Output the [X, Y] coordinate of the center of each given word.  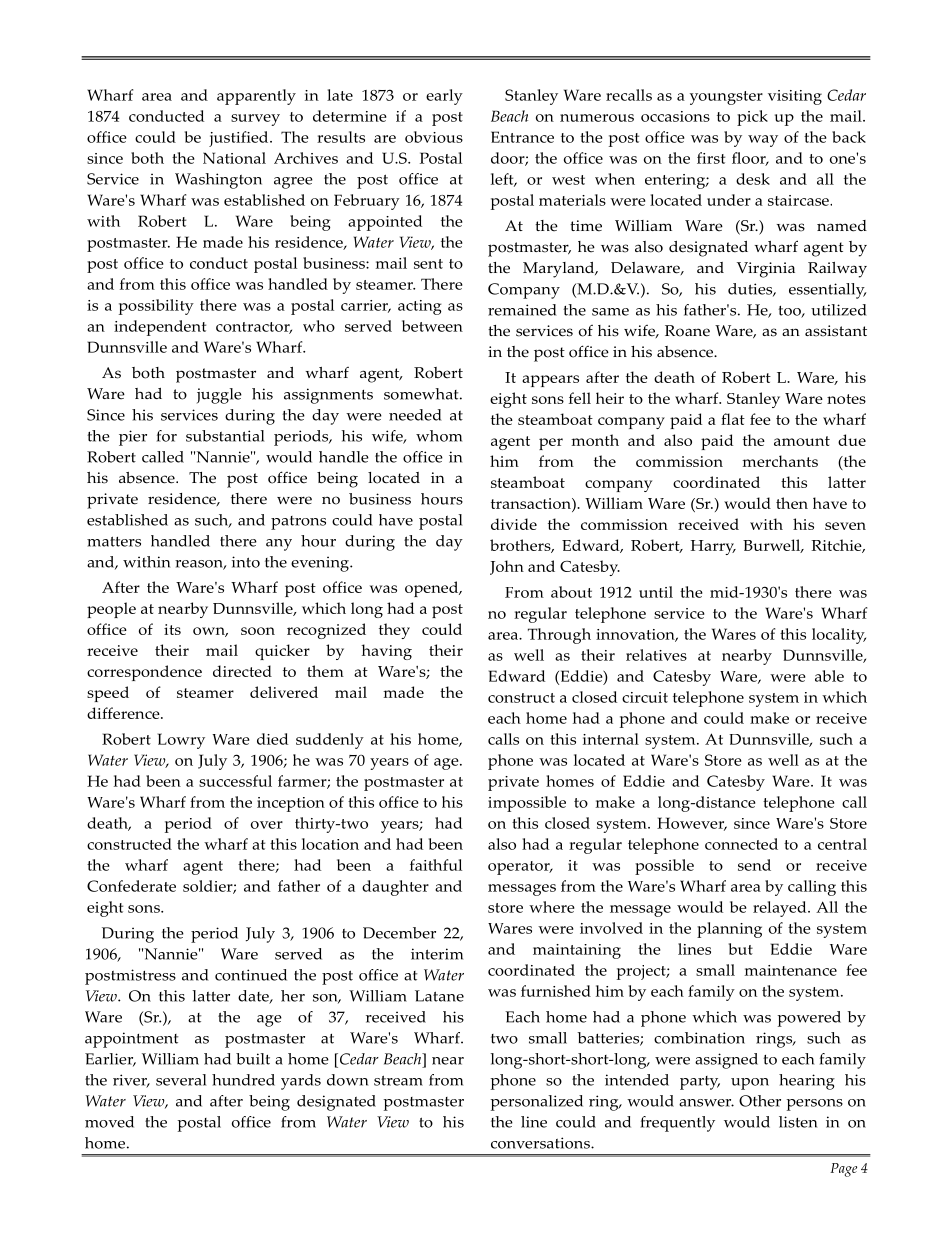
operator [520, 868]
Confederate [131, 886]
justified [240, 139]
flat [733, 419]
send [754, 865]
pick [752, 118]
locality [839, 636]
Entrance [522, 137]
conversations [541, 1143]
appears [550, 381]
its [172, 629]
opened [433, 589]
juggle [219, 396]
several [181, 1080]
